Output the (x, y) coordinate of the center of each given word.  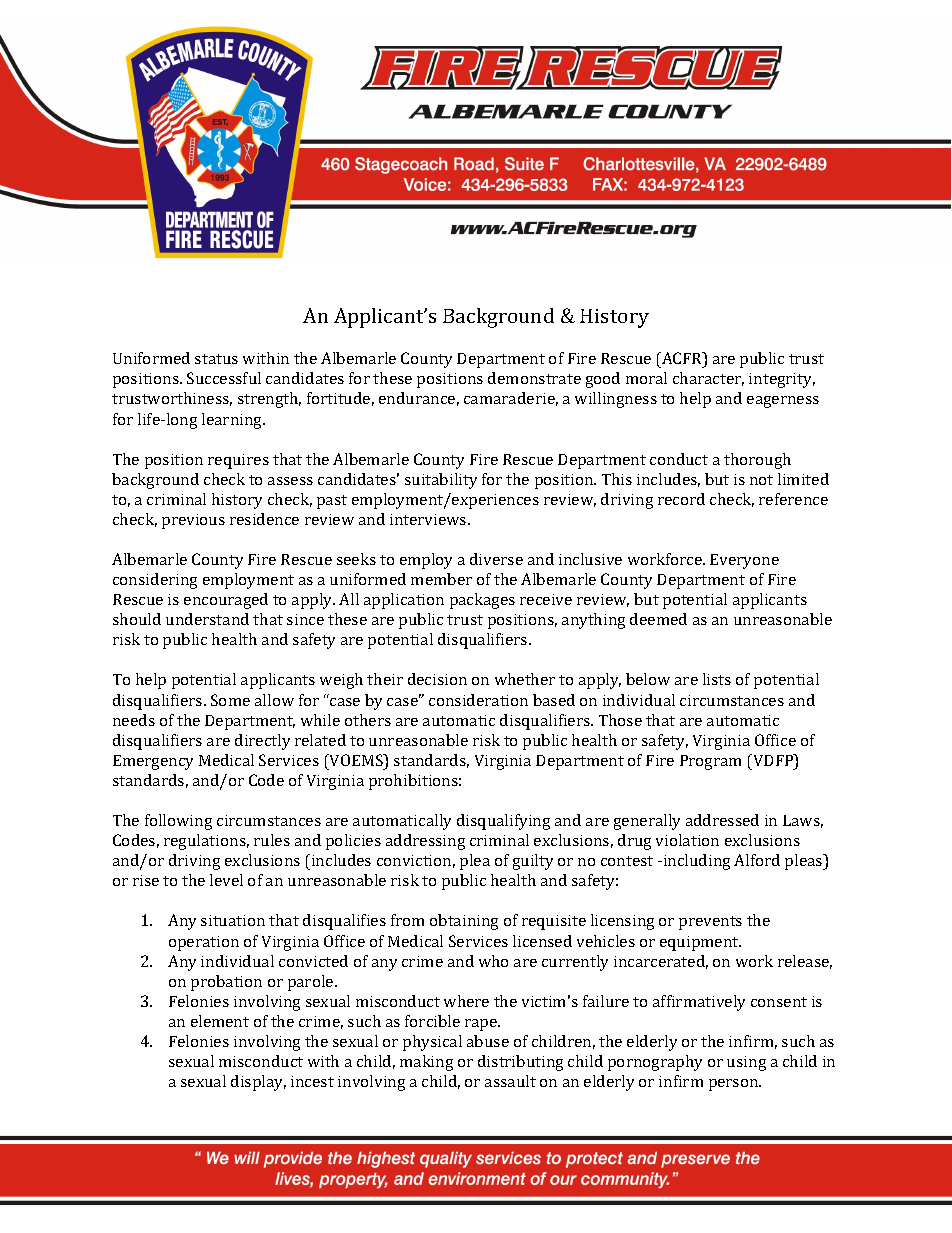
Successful (224, 378)
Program (710, 762)
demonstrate (534, 378)
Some (230, 700)
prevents (710, 923)
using (746, 1063)
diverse (496, 559)
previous (193, 521)
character (708, 379)
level (226, 880)
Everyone (744, 561)
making (426, 1063)
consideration (478, 700)
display (258, 1083)
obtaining (464, 922)
